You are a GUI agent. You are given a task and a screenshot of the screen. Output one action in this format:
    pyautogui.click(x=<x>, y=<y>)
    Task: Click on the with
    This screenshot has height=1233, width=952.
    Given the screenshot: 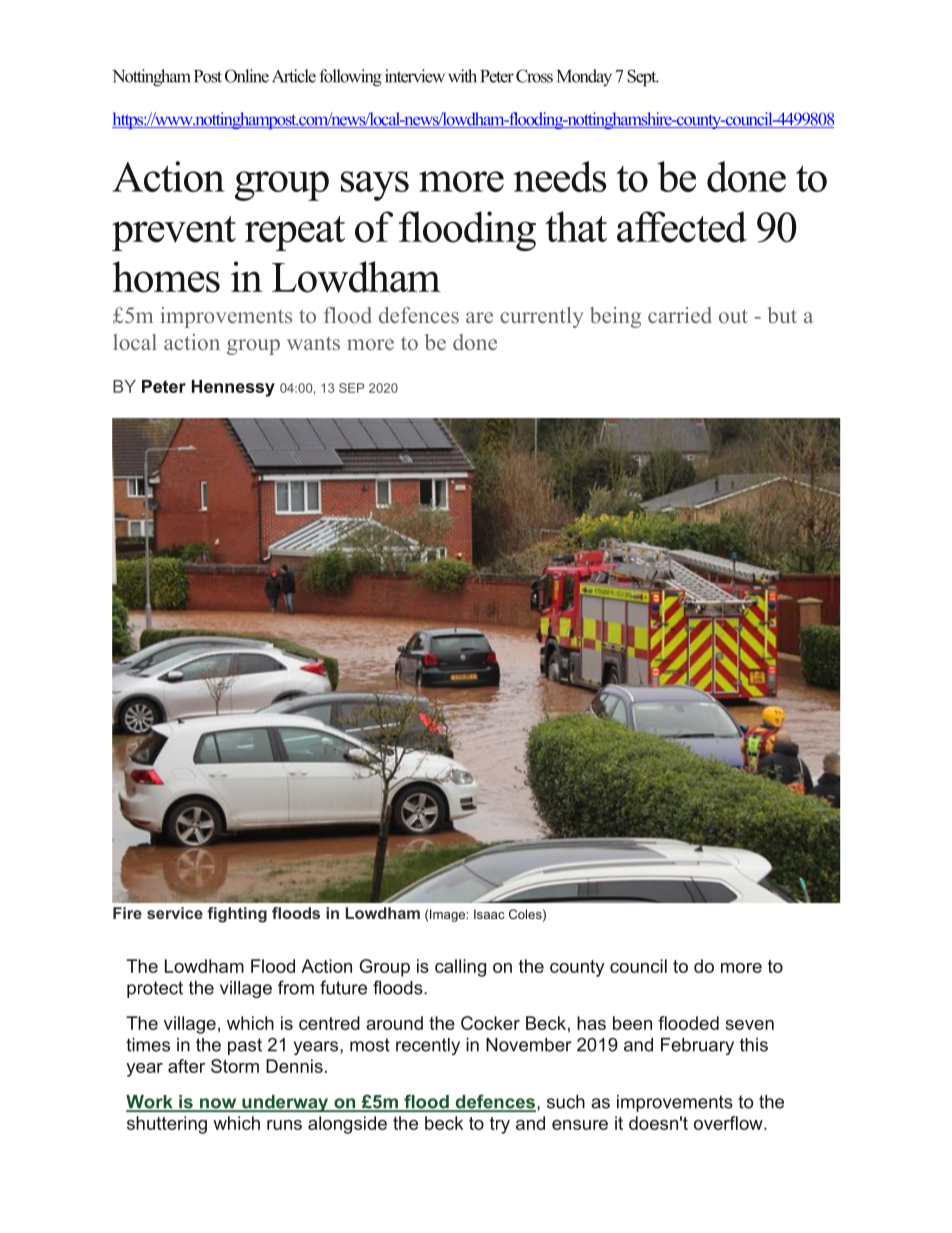 What is the action you would take?
    pyautogui.click(x=462, y=76)
